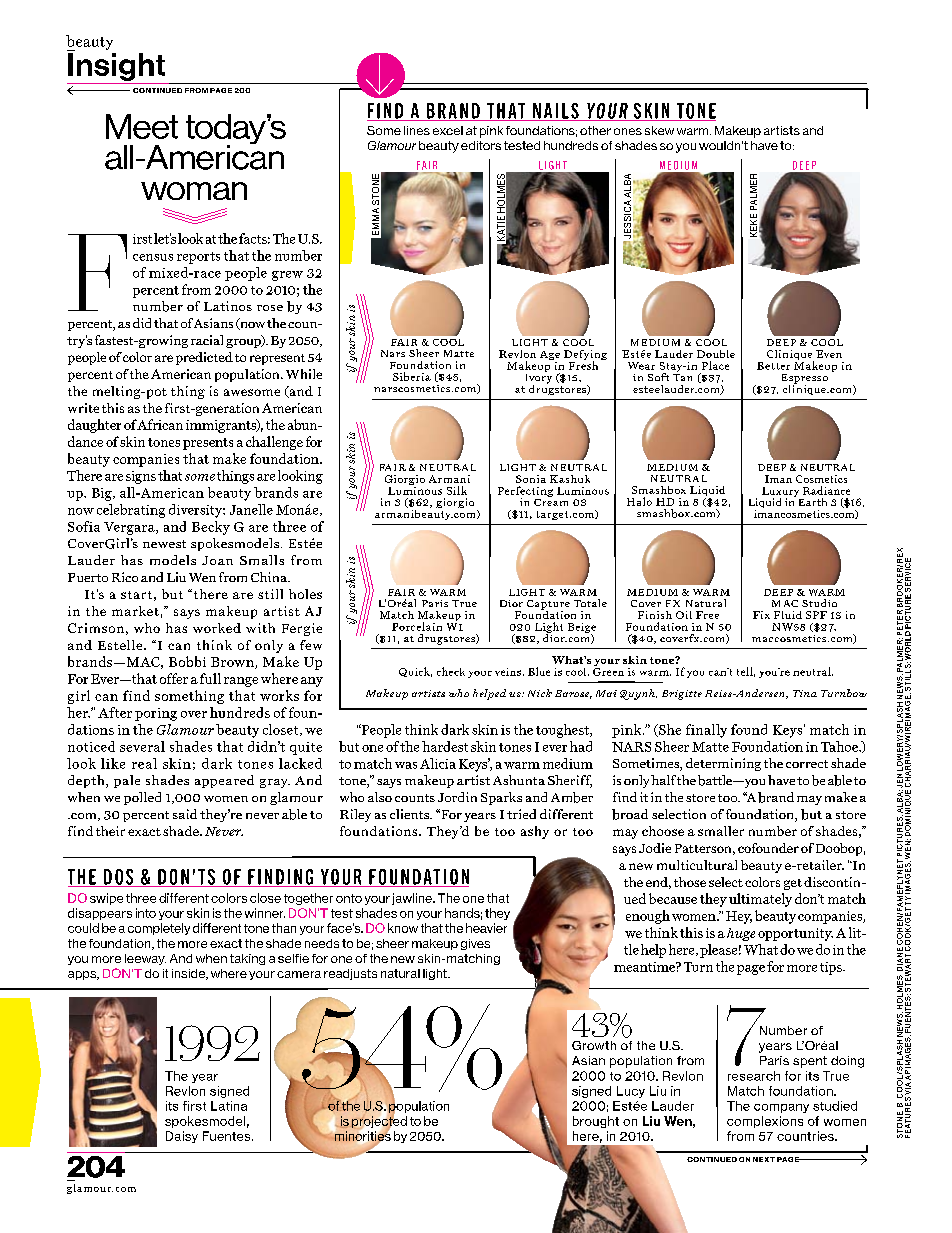  I want to click on brought, so click(596, 1122).
